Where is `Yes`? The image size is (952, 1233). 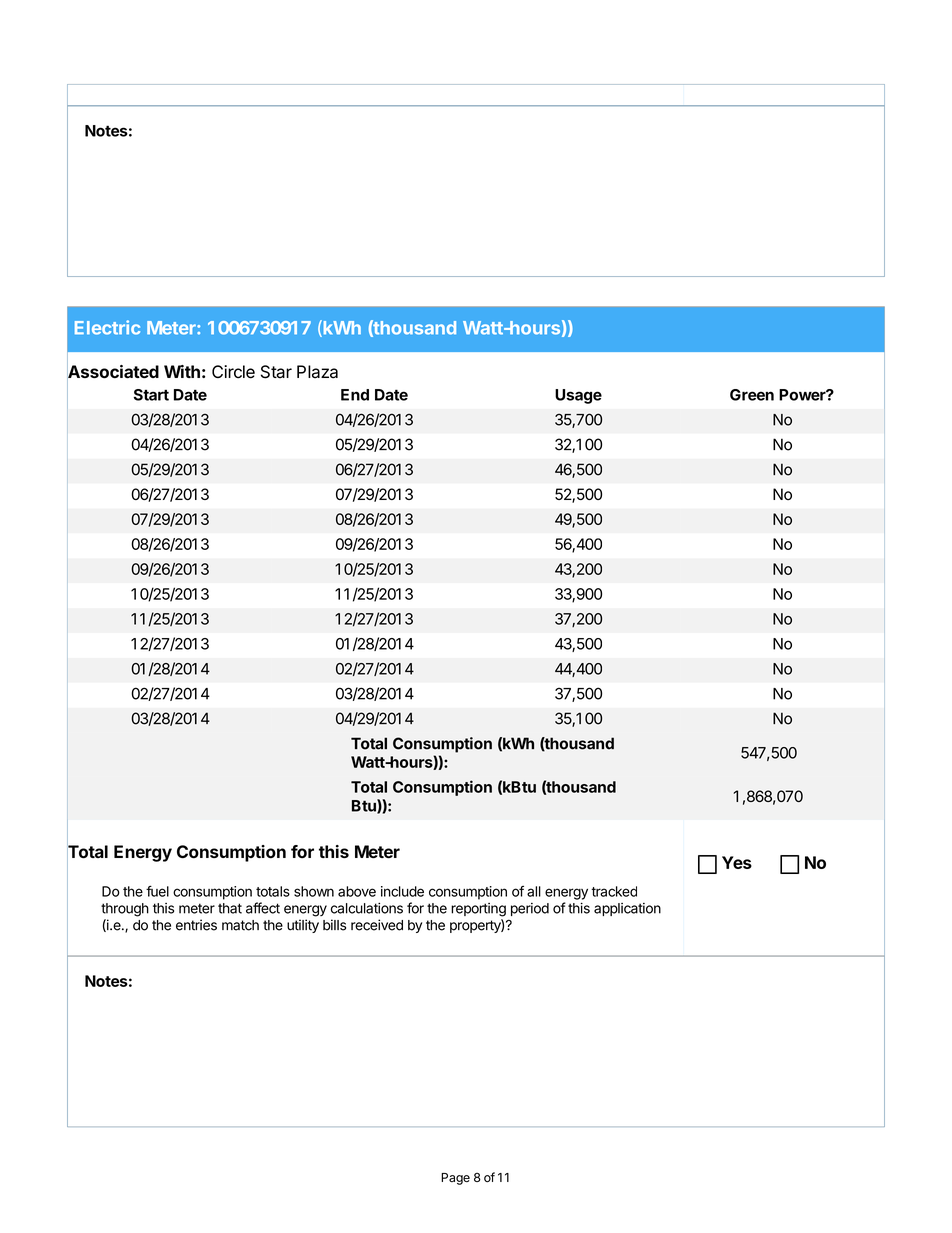 Yes is located at coordinates (737, 862).
